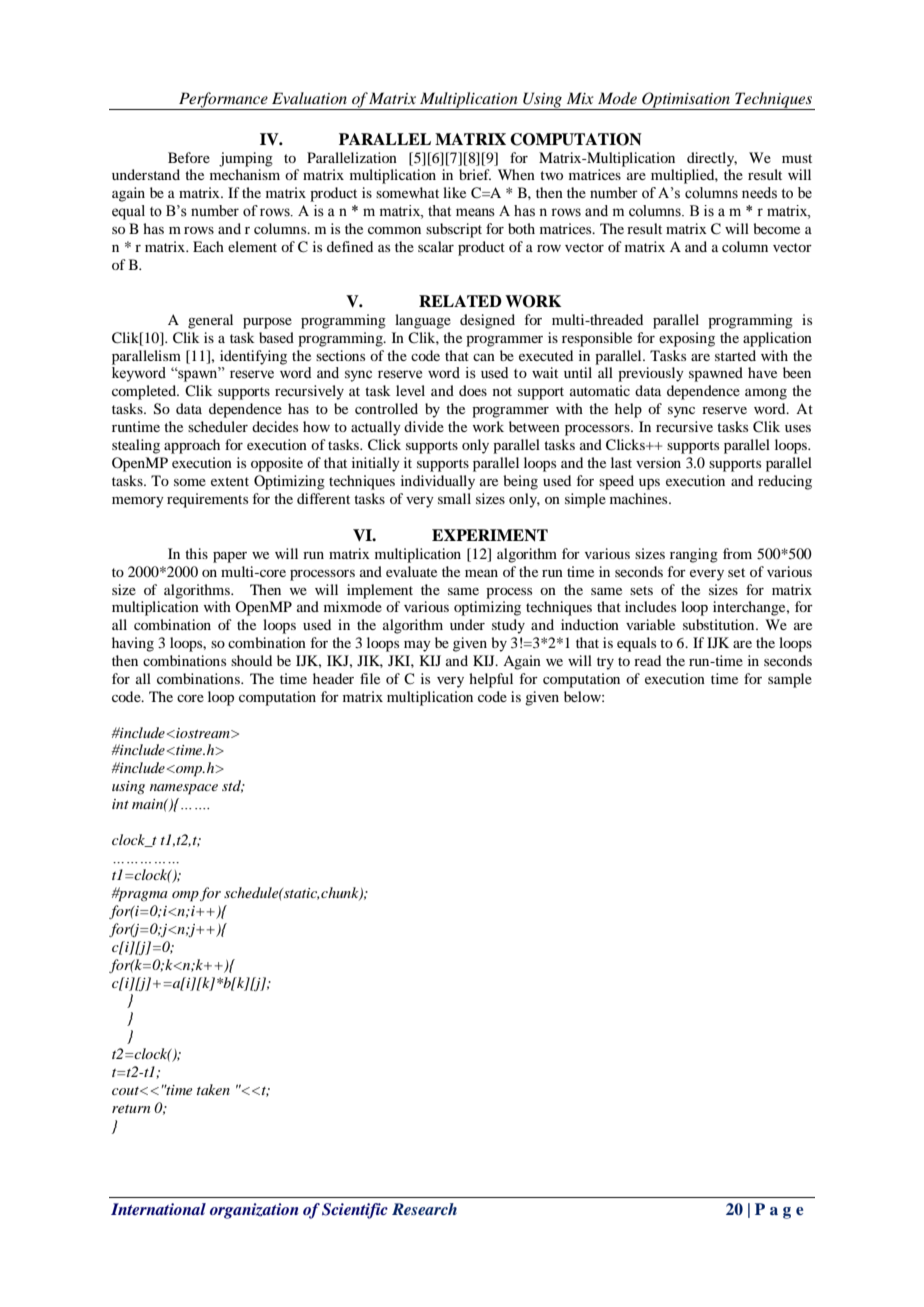 This screenshot has width=924, height=1307. What do you see at coordinates (424, 1209) in the screenshot?
I see `Research` at bounding box center [424, 1209].
